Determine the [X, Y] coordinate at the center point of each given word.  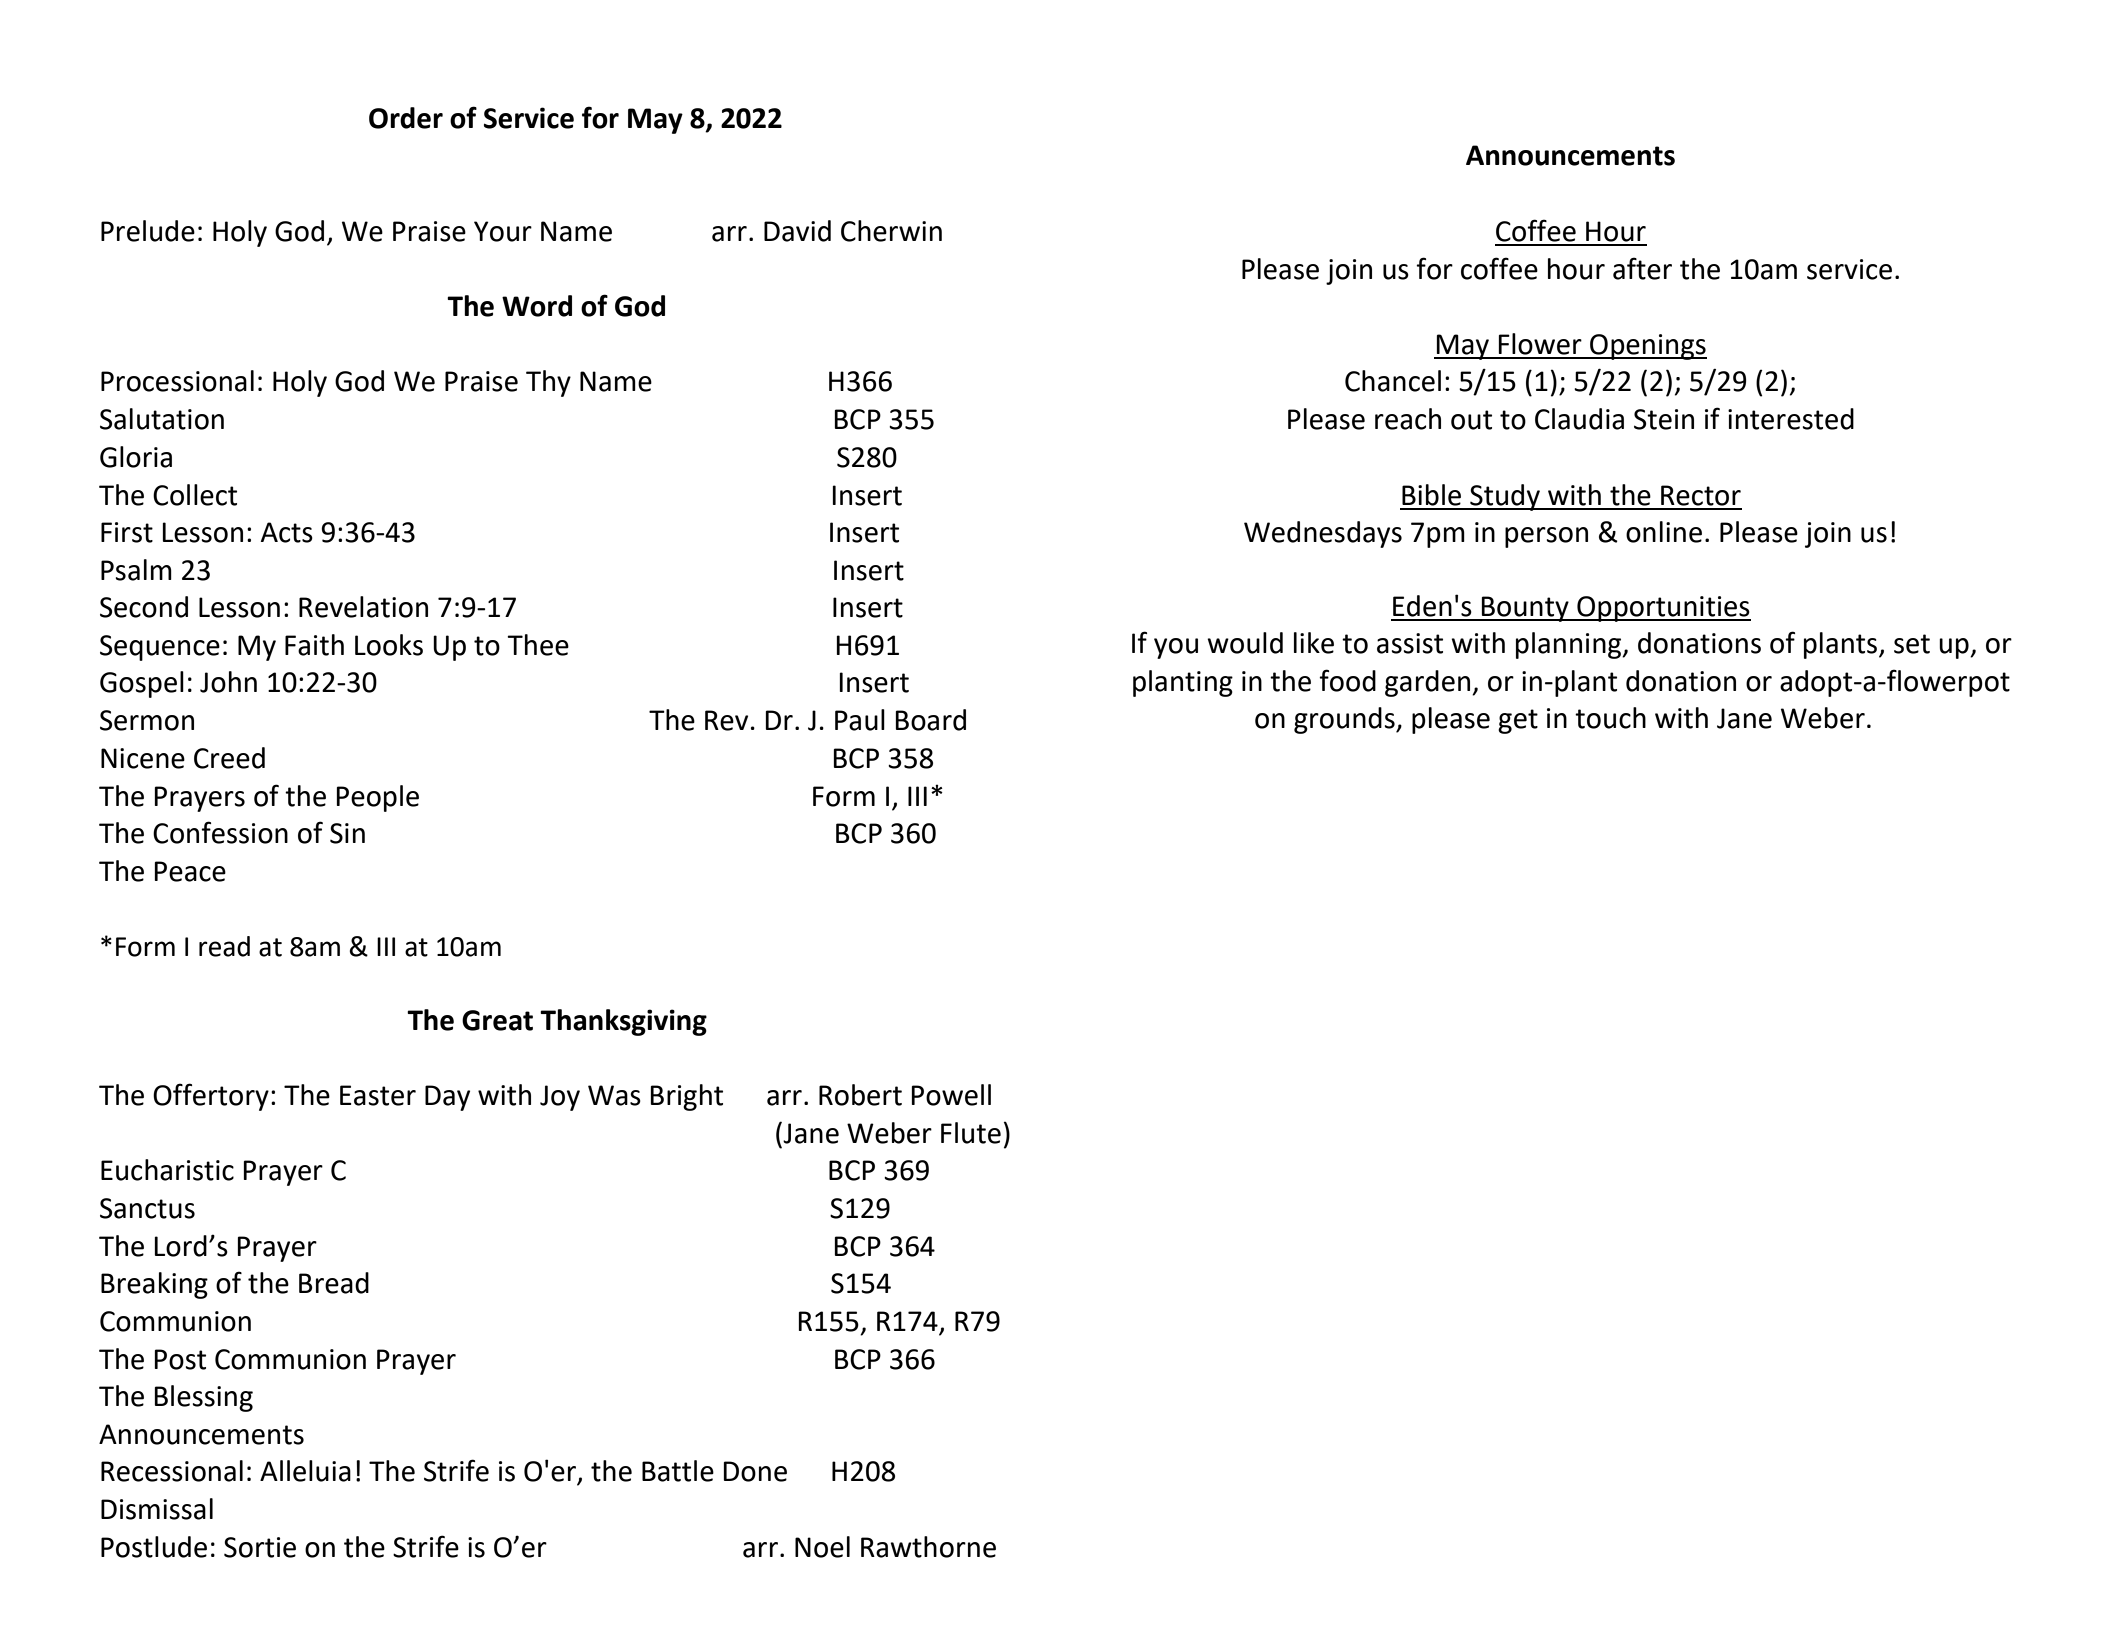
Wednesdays [1323, 534]
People [377, 798]
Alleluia [305, 1471]
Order [406, 118]
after [1642, 268]
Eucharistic [167, 1170]
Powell [951, 1095]
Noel [822, 1547]
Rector [1701, 495]
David [797, 231]
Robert [860, 1095]
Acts [287, 532]
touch [1610, 718]
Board [930, 720]
